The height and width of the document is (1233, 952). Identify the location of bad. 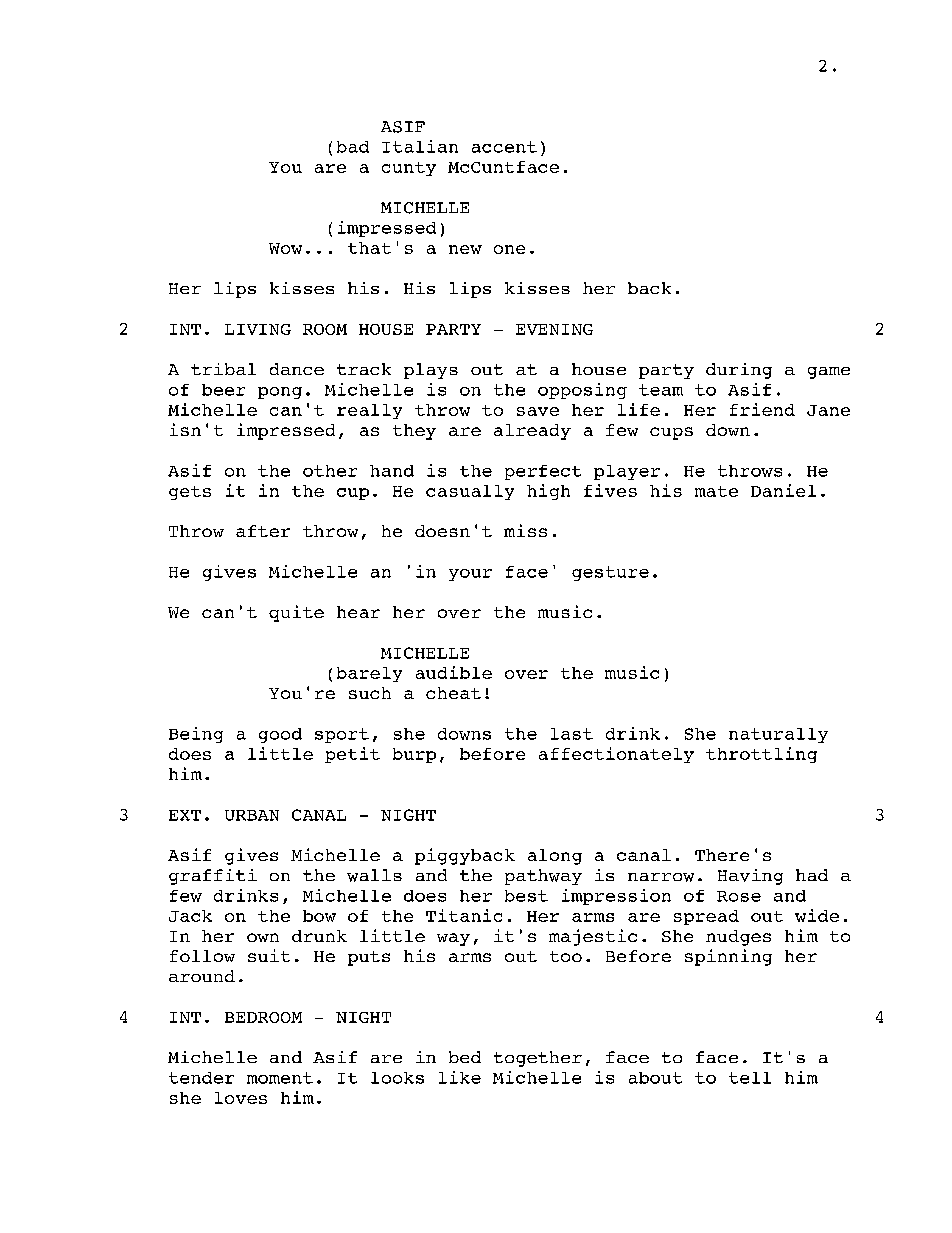
(353, 147).
